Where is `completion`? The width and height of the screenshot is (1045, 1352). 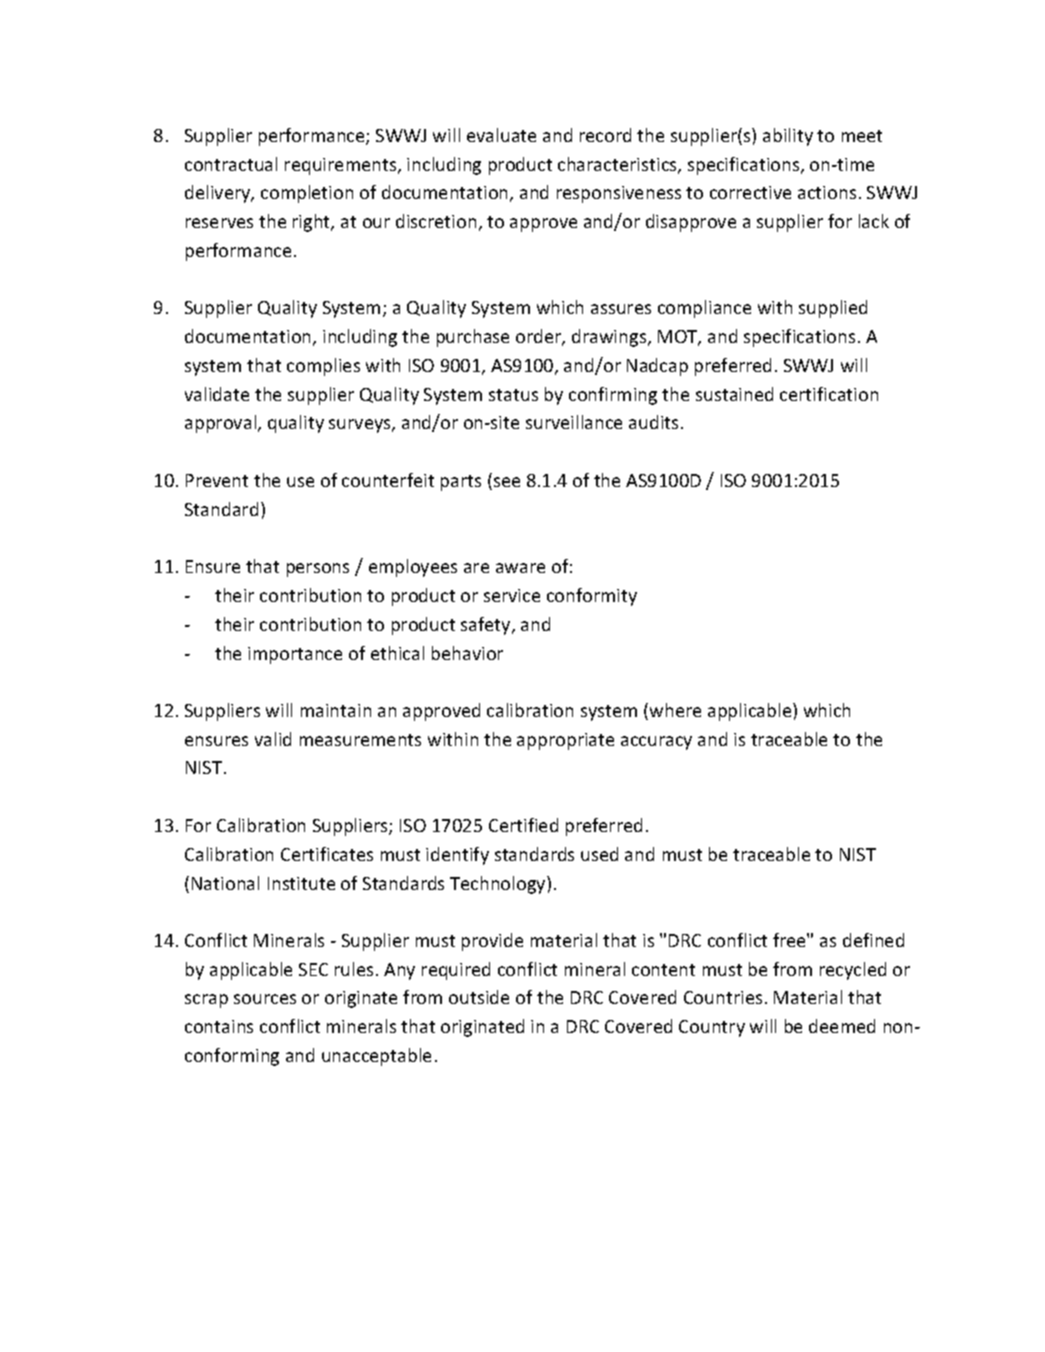
completion is located at coordinates (307, 194).
